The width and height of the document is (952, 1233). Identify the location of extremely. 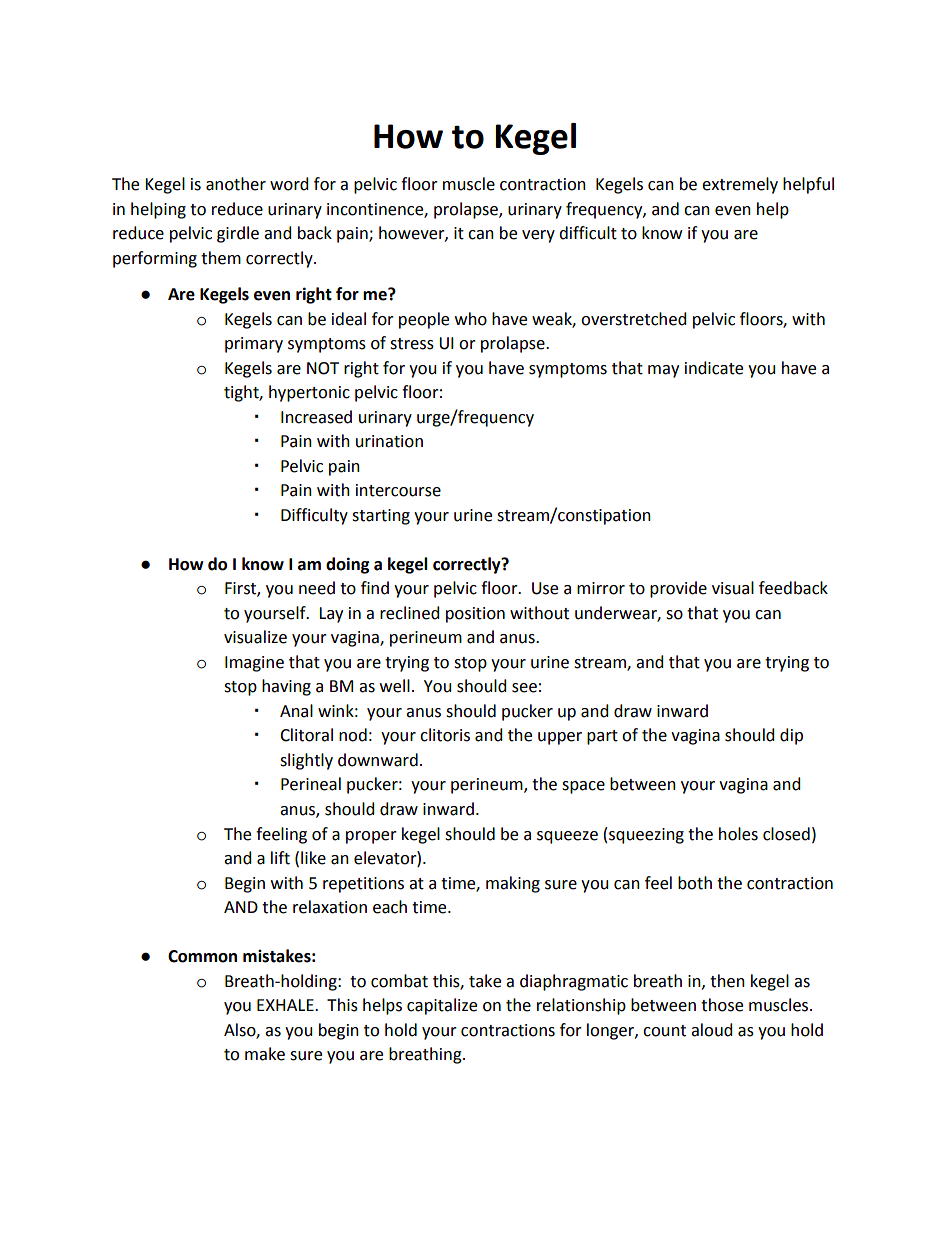
(740, 185).
